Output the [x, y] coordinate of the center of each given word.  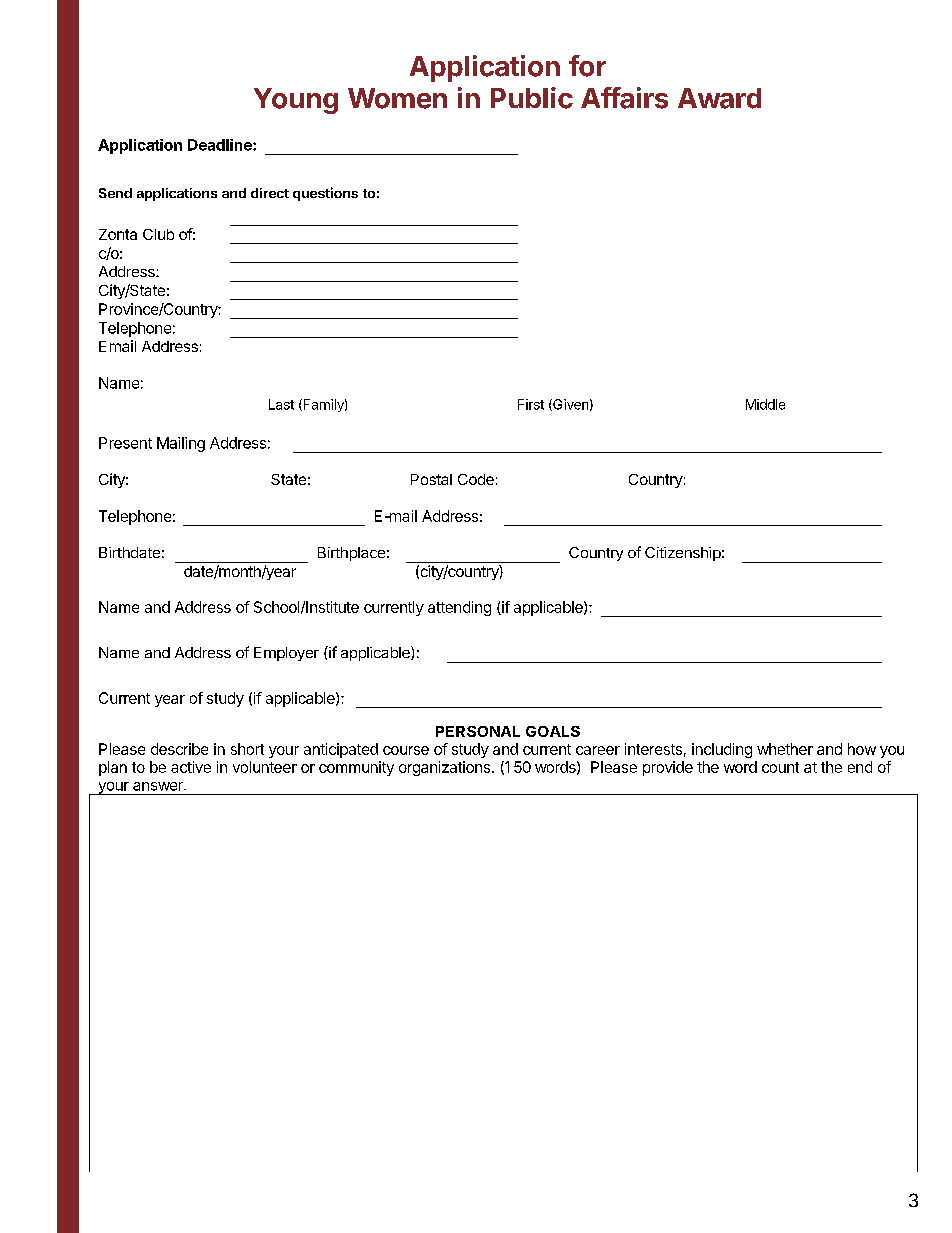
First [531, 404]
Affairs [624, 98]
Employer [286, 654]
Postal [431, 479]
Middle [765, 404]
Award [719, 98]
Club [158, 234]
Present [125, 443]
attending [459, 608]
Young [296, 101]
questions [325, 194]
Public [532, 98]
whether [785, 749]
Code [476, 479]
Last [281, 404]
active [191, 767]
